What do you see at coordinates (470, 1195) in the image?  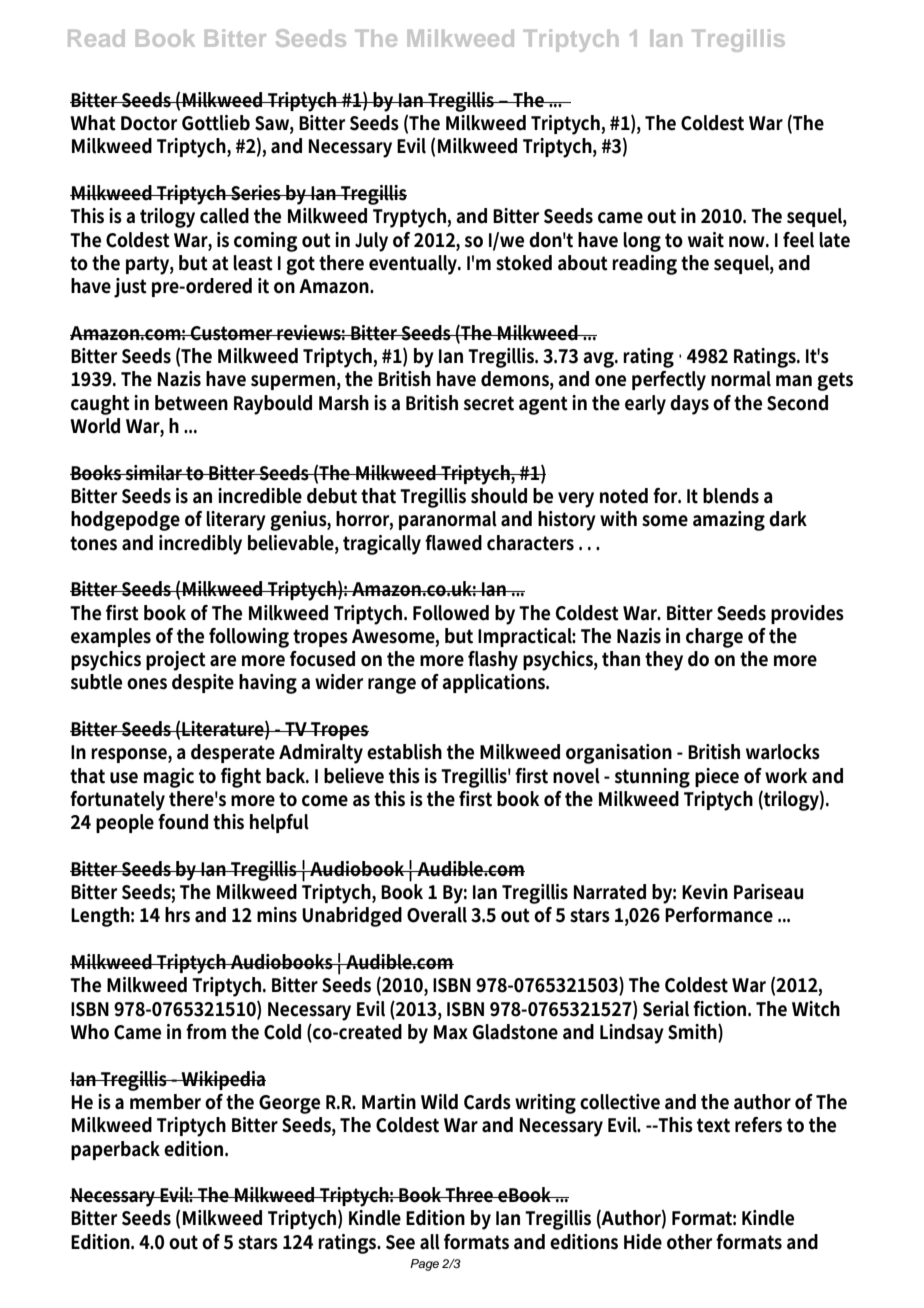 I see `Three` at bounding box center [470, 1195].
